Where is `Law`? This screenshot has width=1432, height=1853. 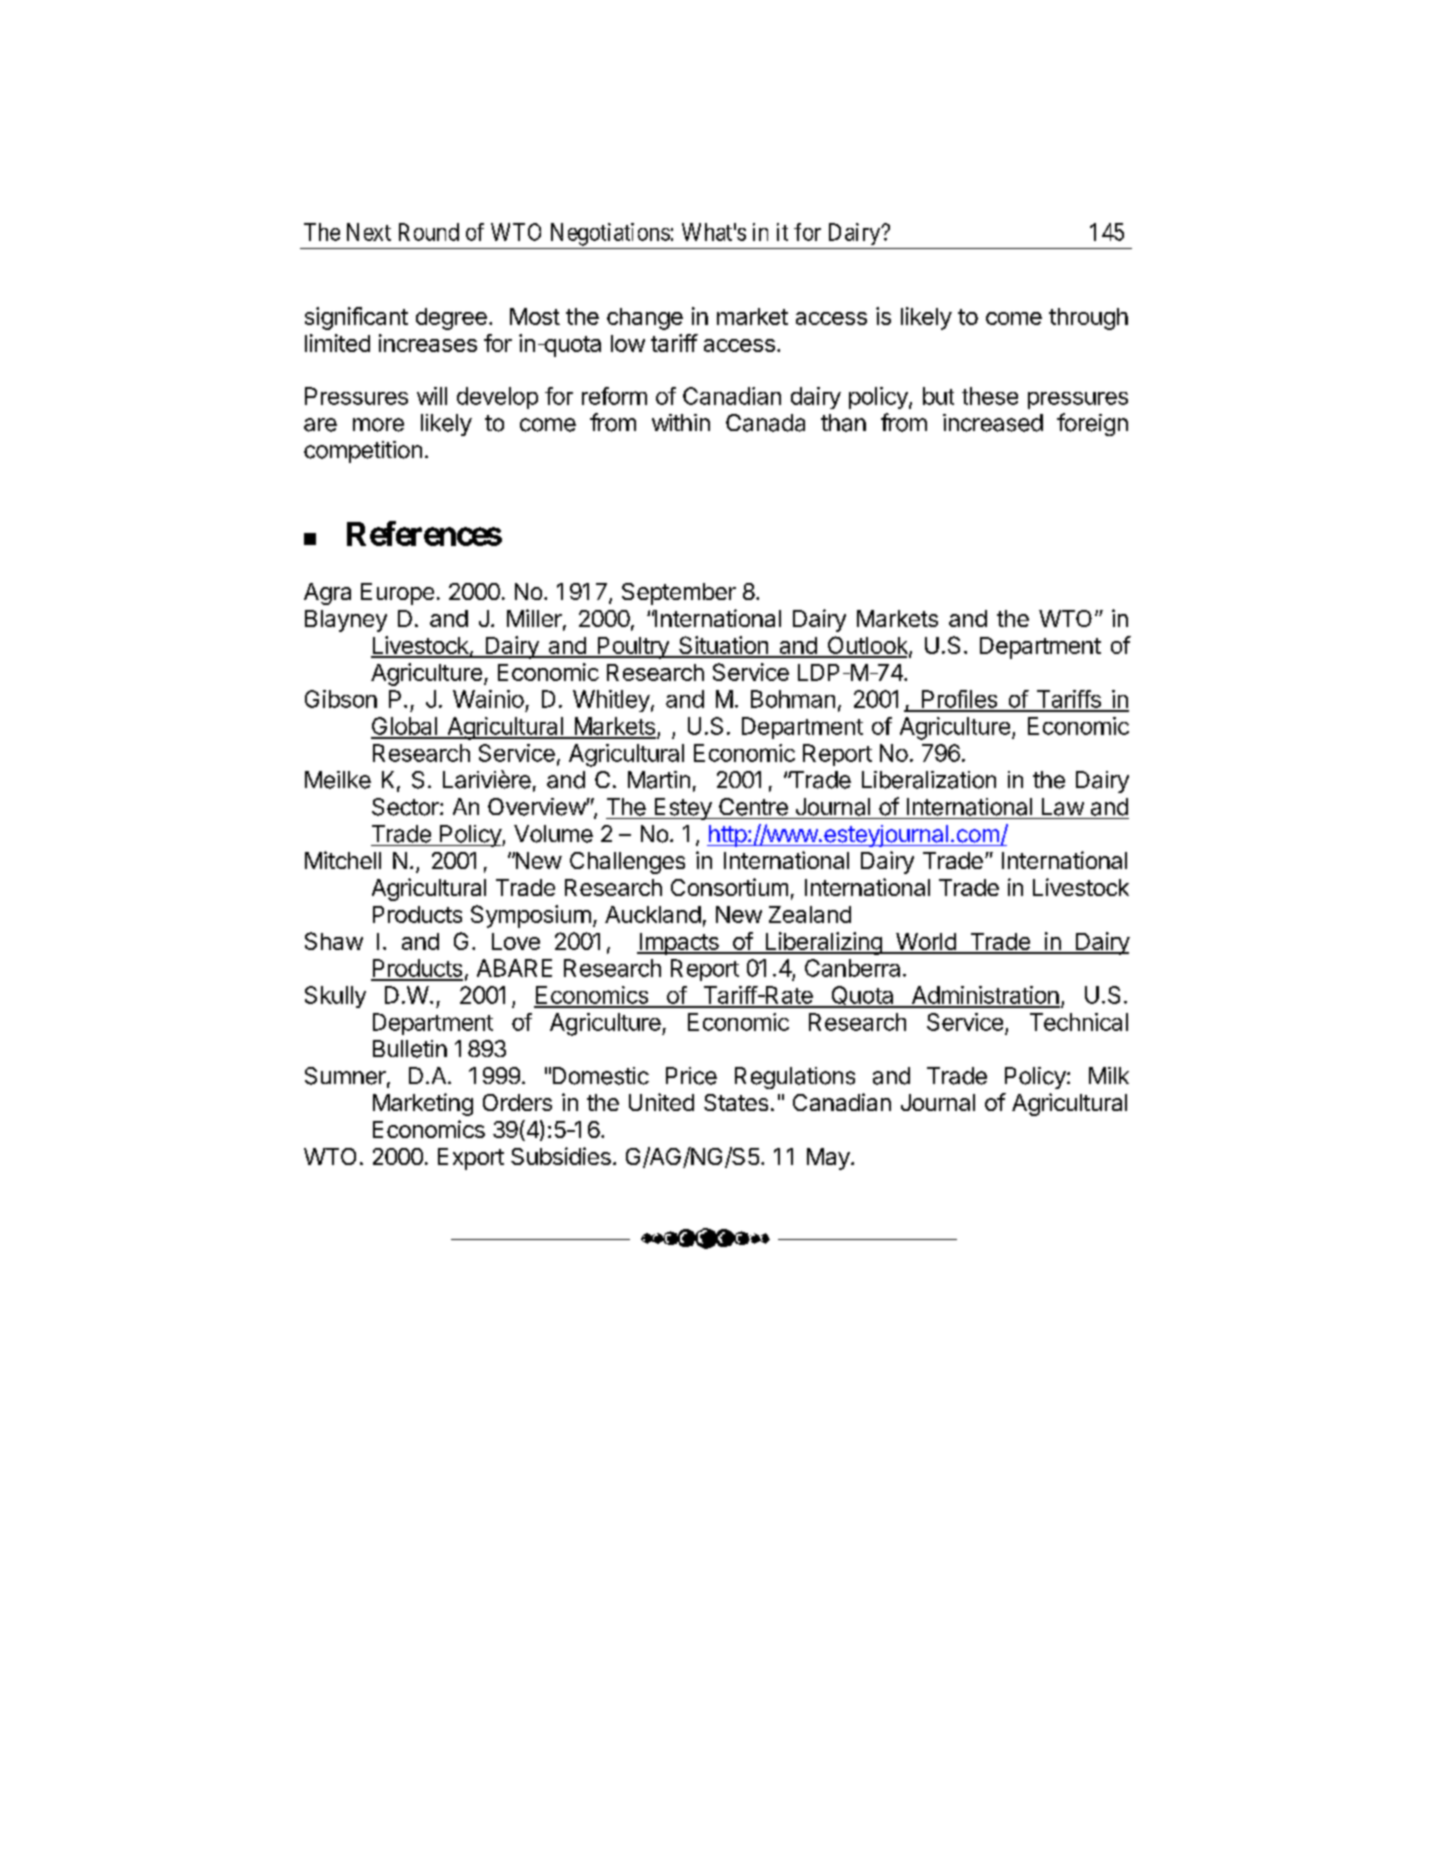 Law is located at coordinates (1063, 807).
